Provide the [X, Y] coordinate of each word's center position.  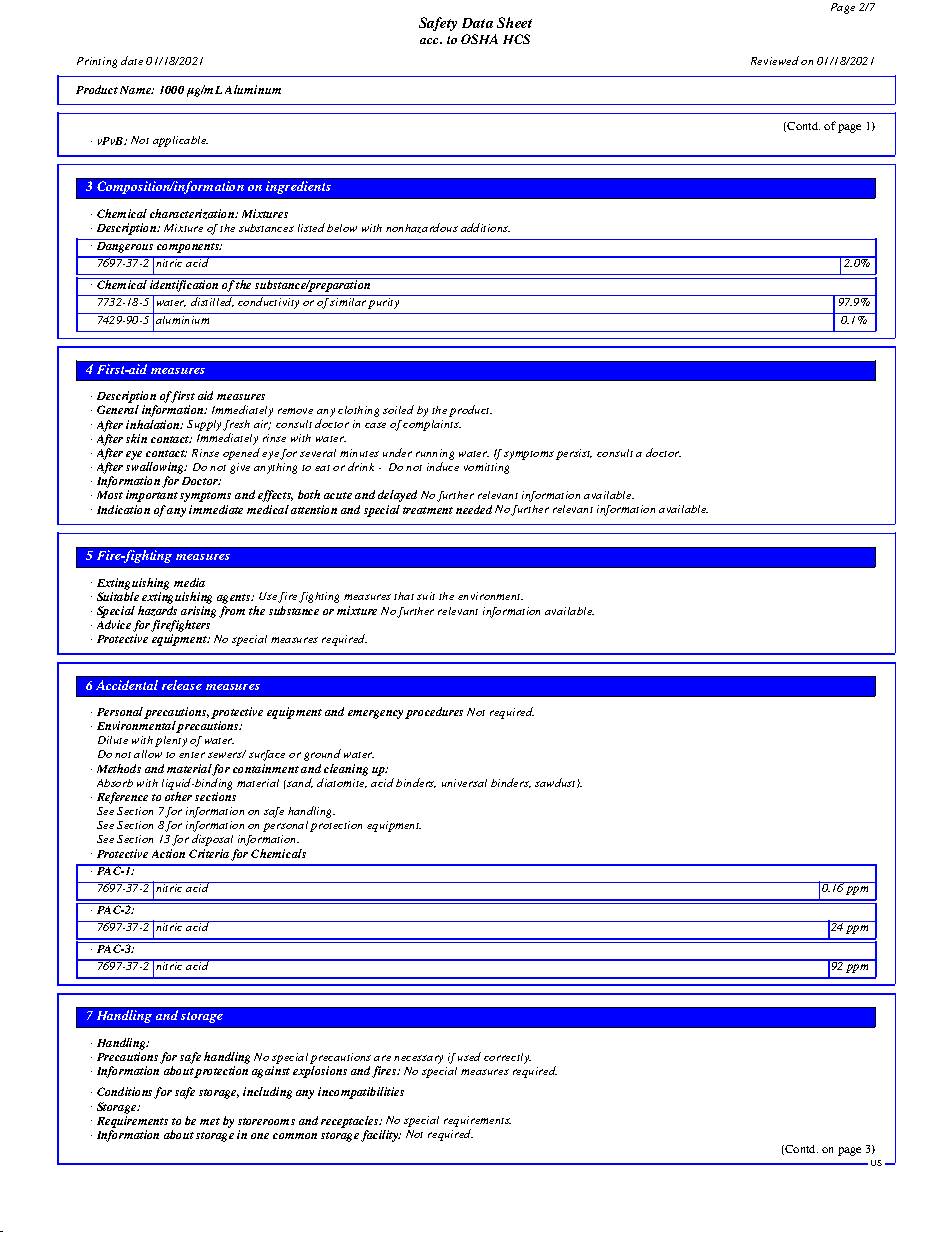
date [132, 60]
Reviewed [775, 60]
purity [383, 303]
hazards [157, 611]
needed [474, 509]
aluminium [183, 318]
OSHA [479, 39]
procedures [434, 713]
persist [574, 454]
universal [464, 783]
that [404, 596]
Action [168, 853]
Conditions [124, 1091]
